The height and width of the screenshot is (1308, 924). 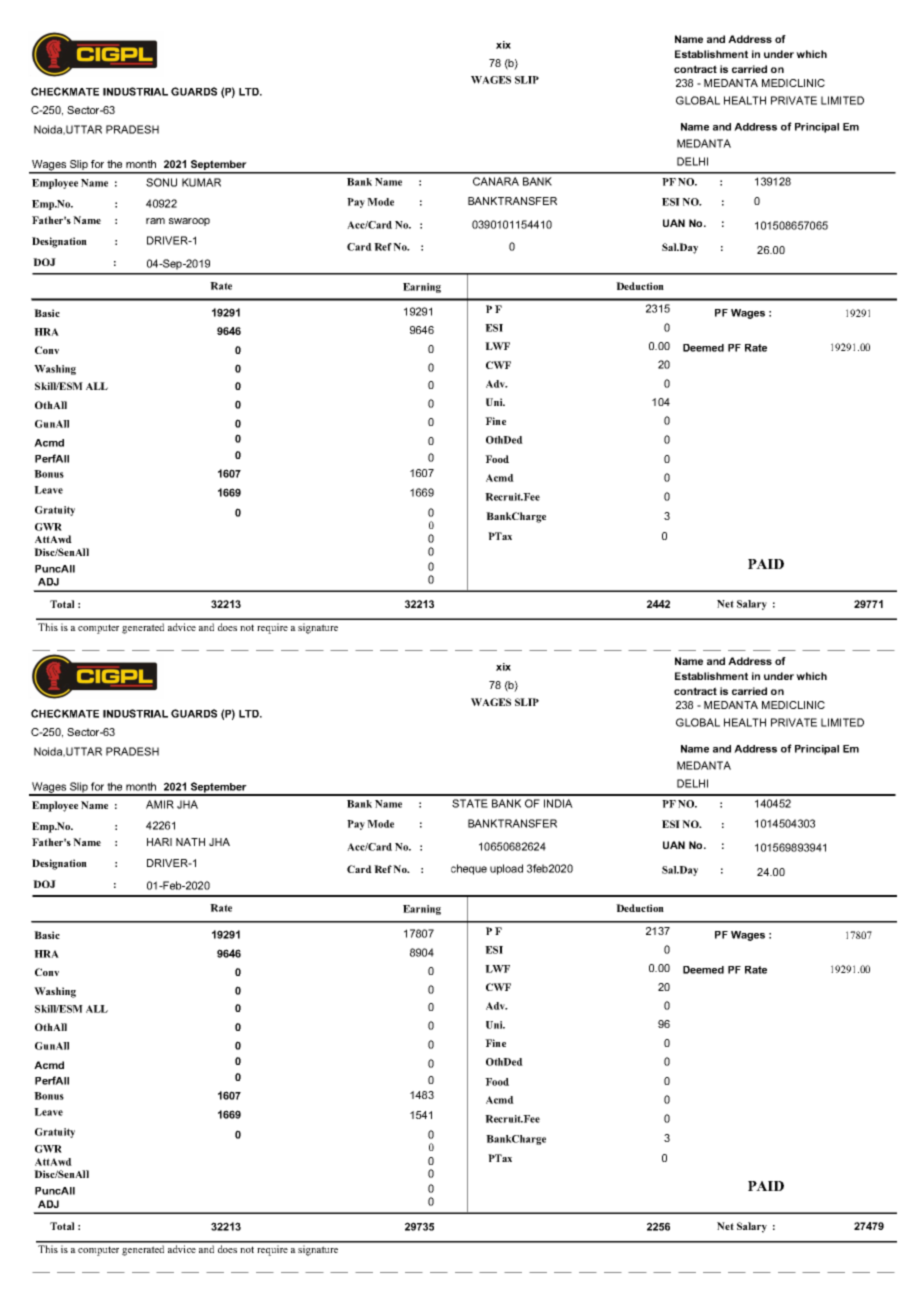 What do you see at coordinates (201, 182) in the screenshot?
I see `KUMAR` at bounding box center [201, 182].
